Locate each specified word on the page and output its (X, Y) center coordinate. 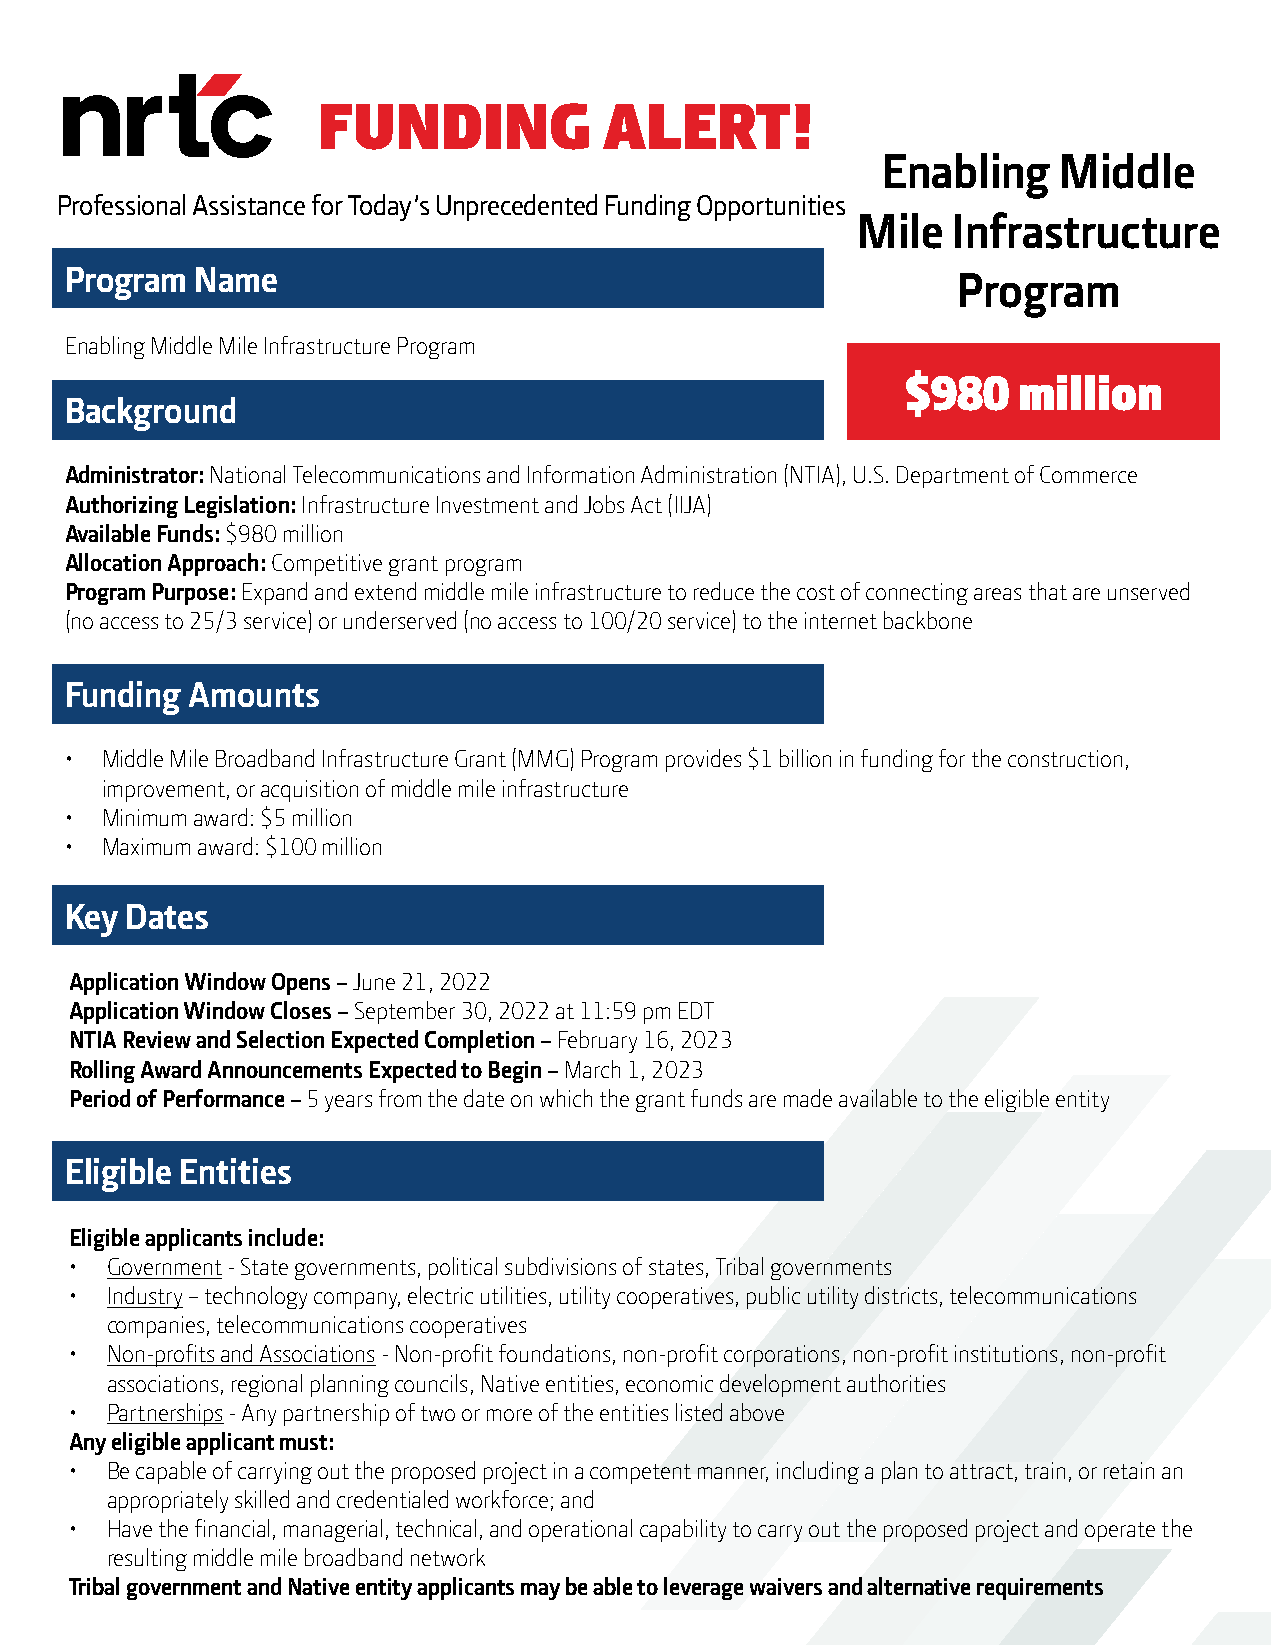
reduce (724, 591)
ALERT (696, 126)
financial (232, 1528)
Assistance (249, 205)
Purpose (190, 594)
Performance (224, 1098)
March (593, 1069)
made (808, 1098)
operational (580, 1530)
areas (997, 594)
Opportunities (771, 208)
